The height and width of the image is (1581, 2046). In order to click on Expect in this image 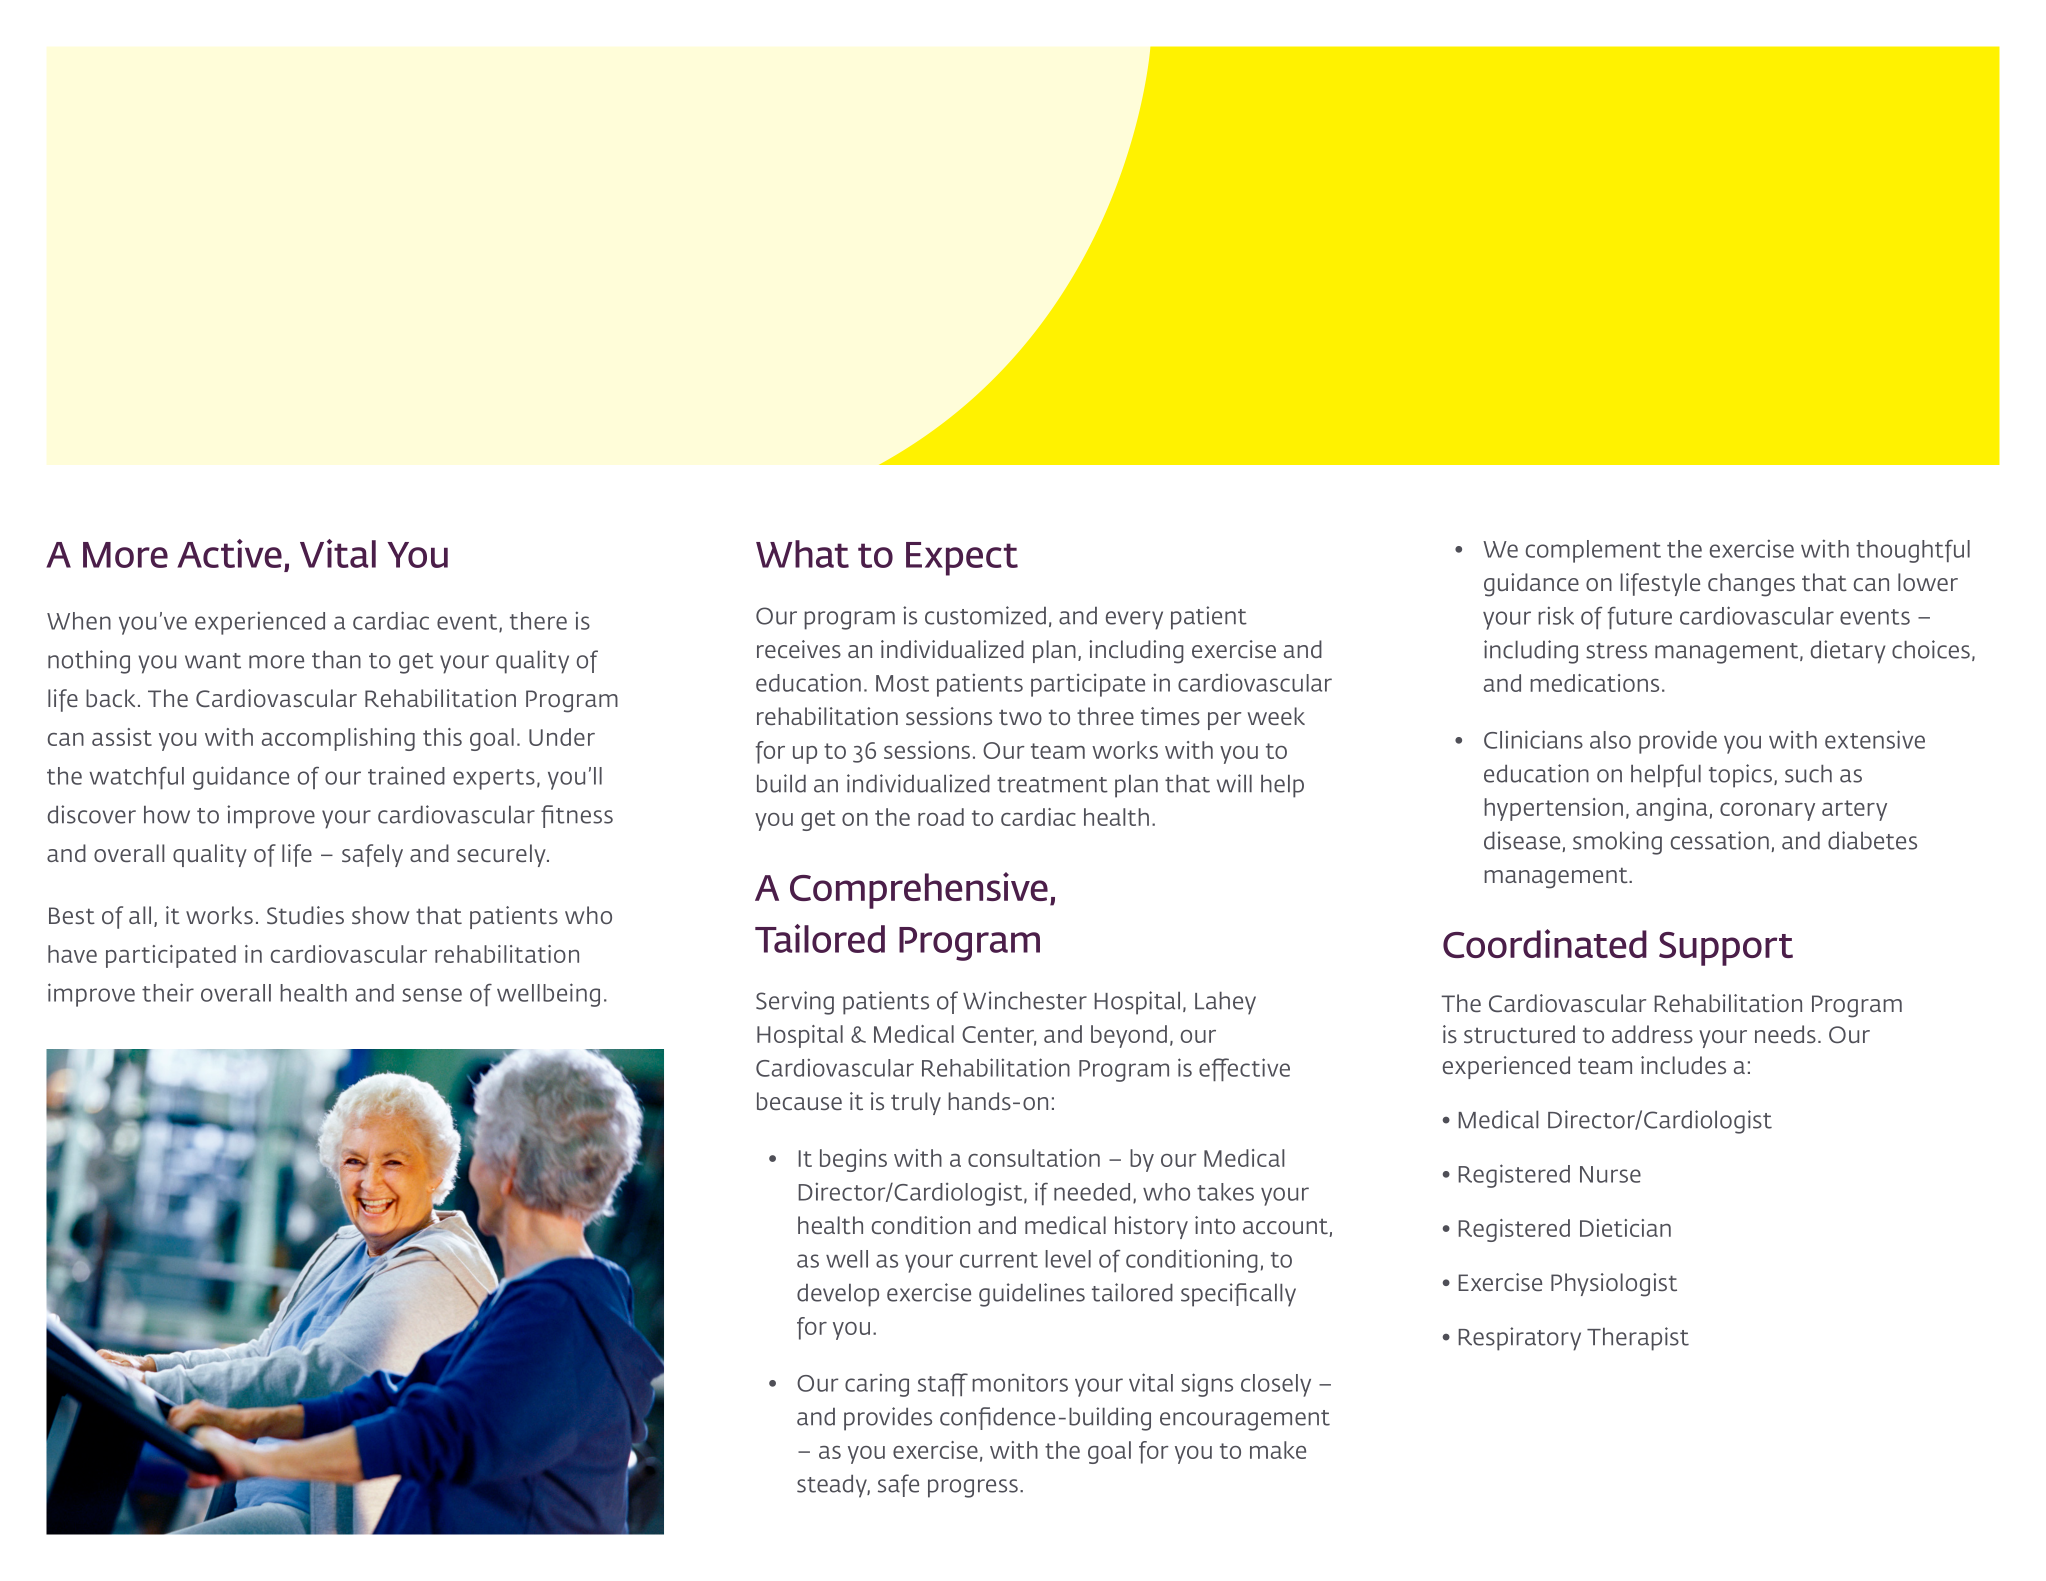, I will do `click(962, 559)`.
